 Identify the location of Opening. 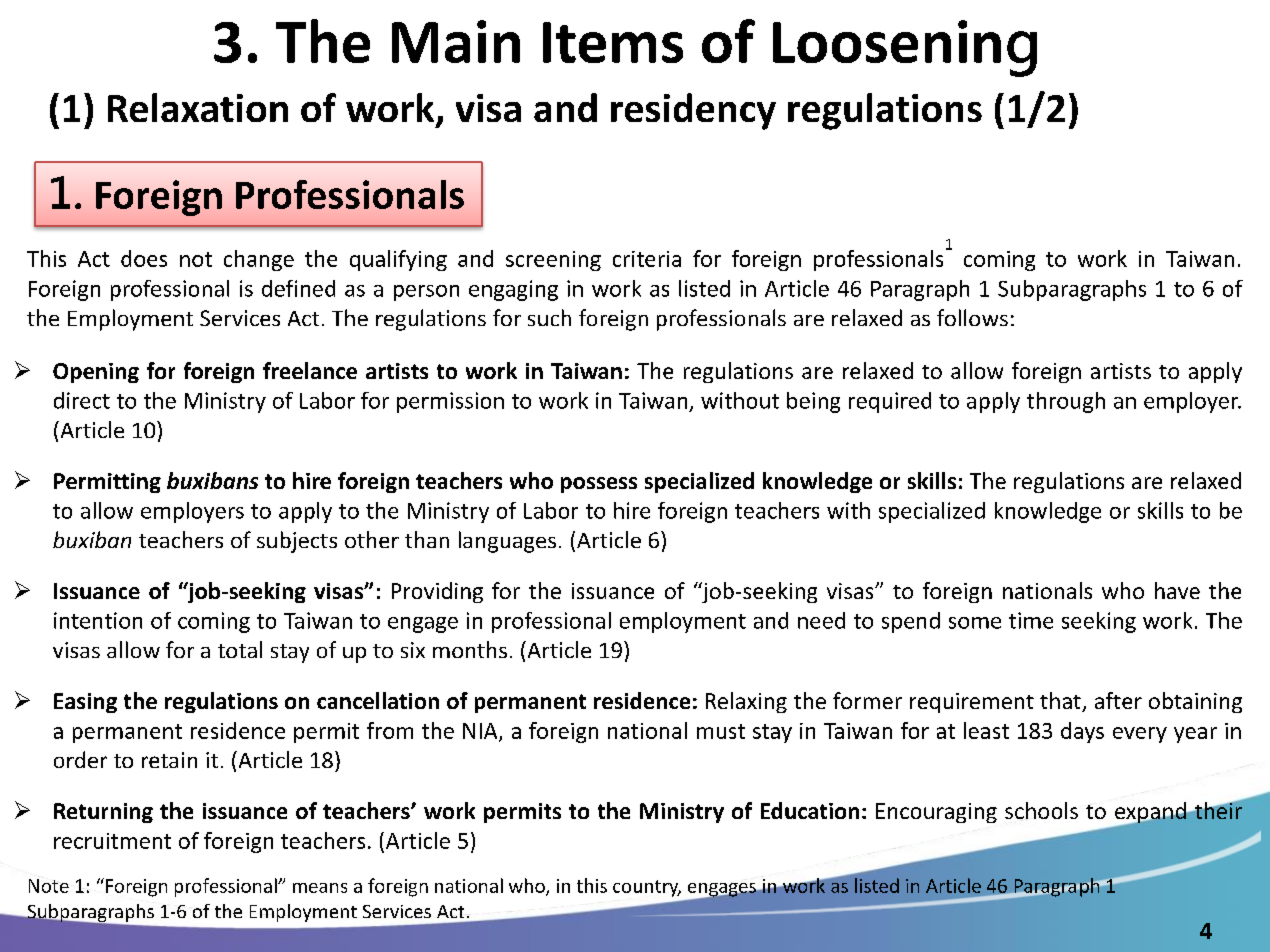
(96, 373).
